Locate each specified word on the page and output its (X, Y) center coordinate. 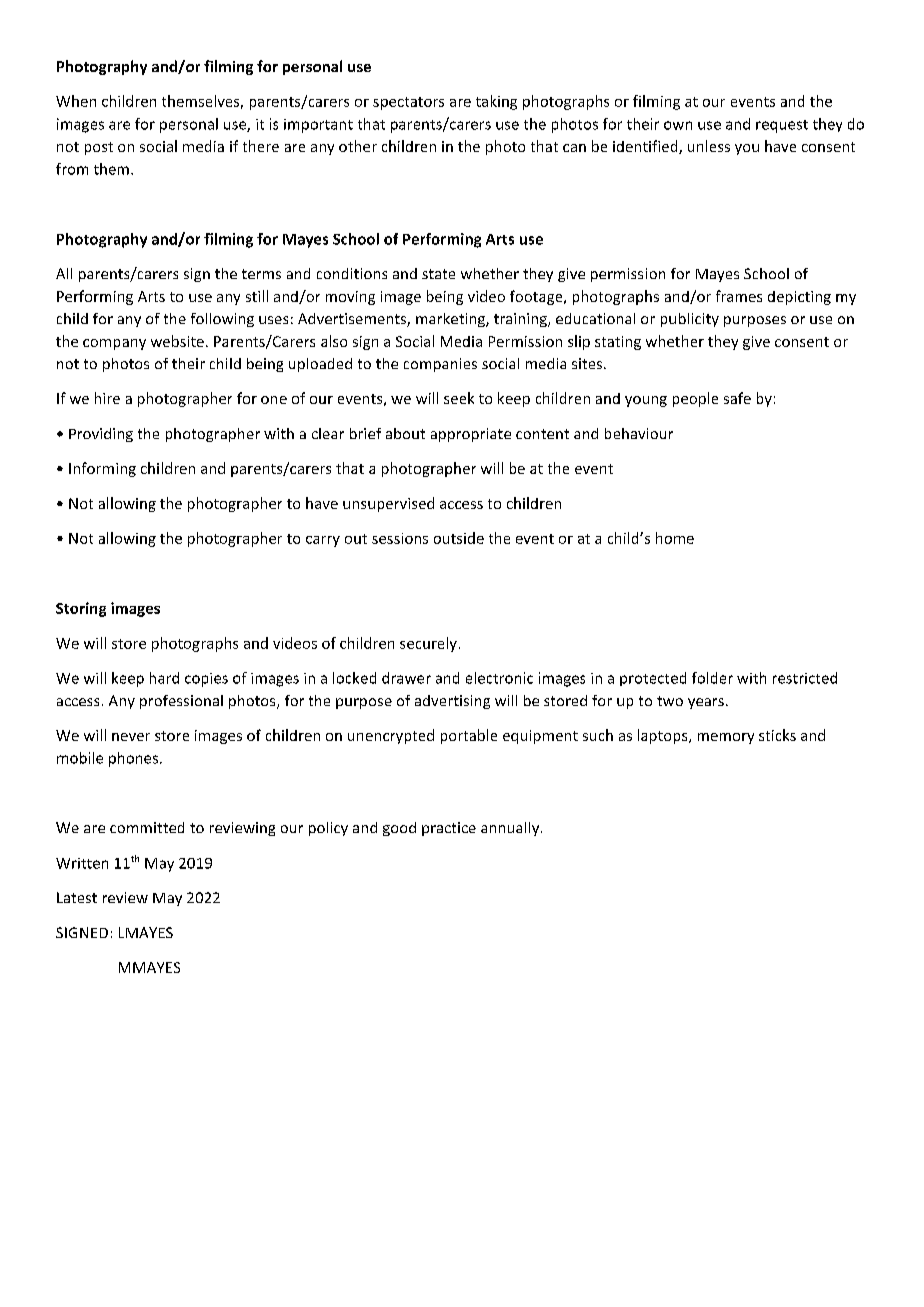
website (177, 341)
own (678, 125)
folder (712, 678)
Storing (81, 609)
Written (82, 863)
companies (440, 365)
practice (449, 829)
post (99, 148)
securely (428, 644)
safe (737, 398)
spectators (408, 103)
